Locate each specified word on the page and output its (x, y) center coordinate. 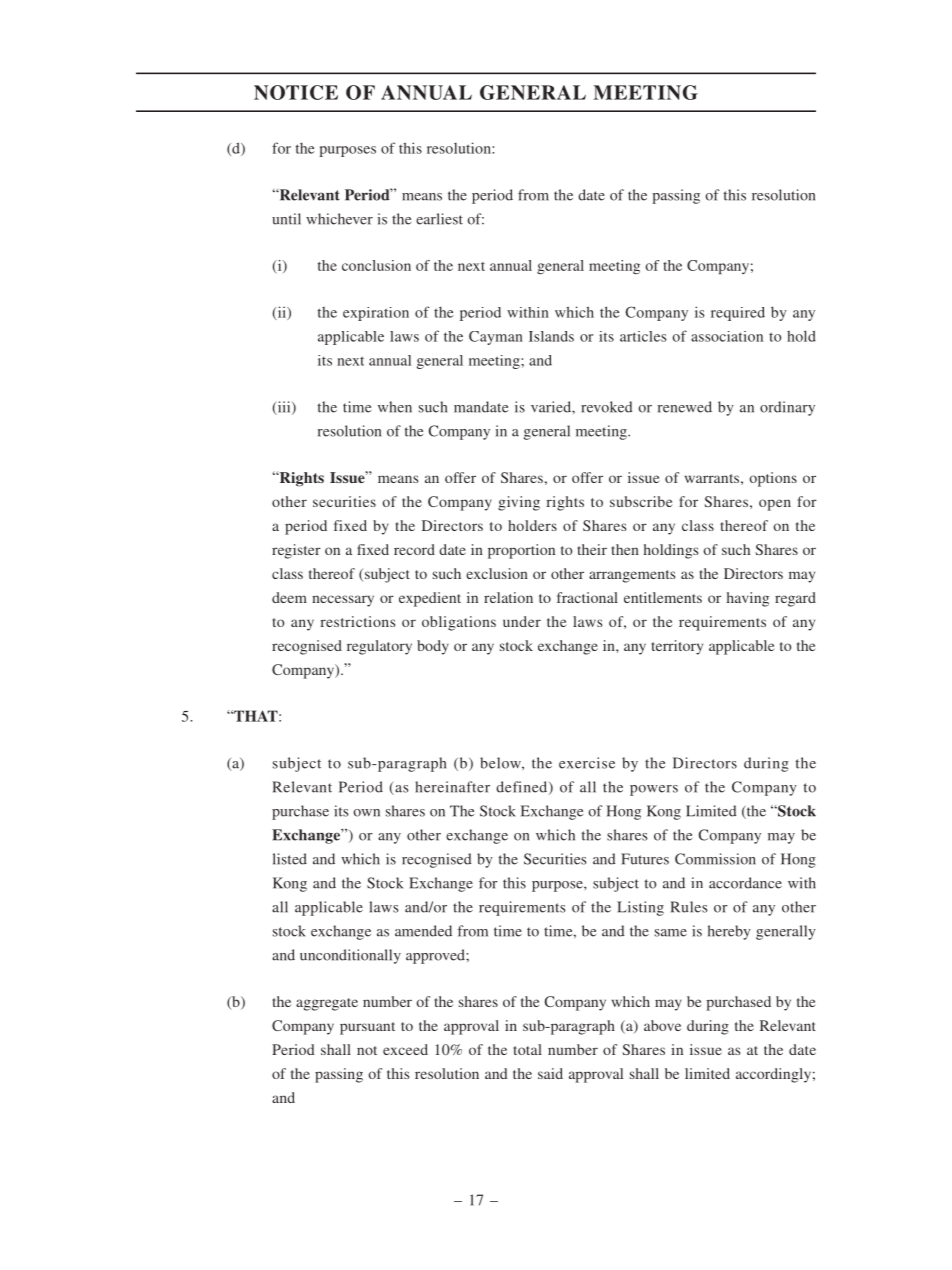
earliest (439, 219)
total (527, 1049)
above (662, 1025)
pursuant (367, 1028)
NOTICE (296, 92)
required (738, 314)
